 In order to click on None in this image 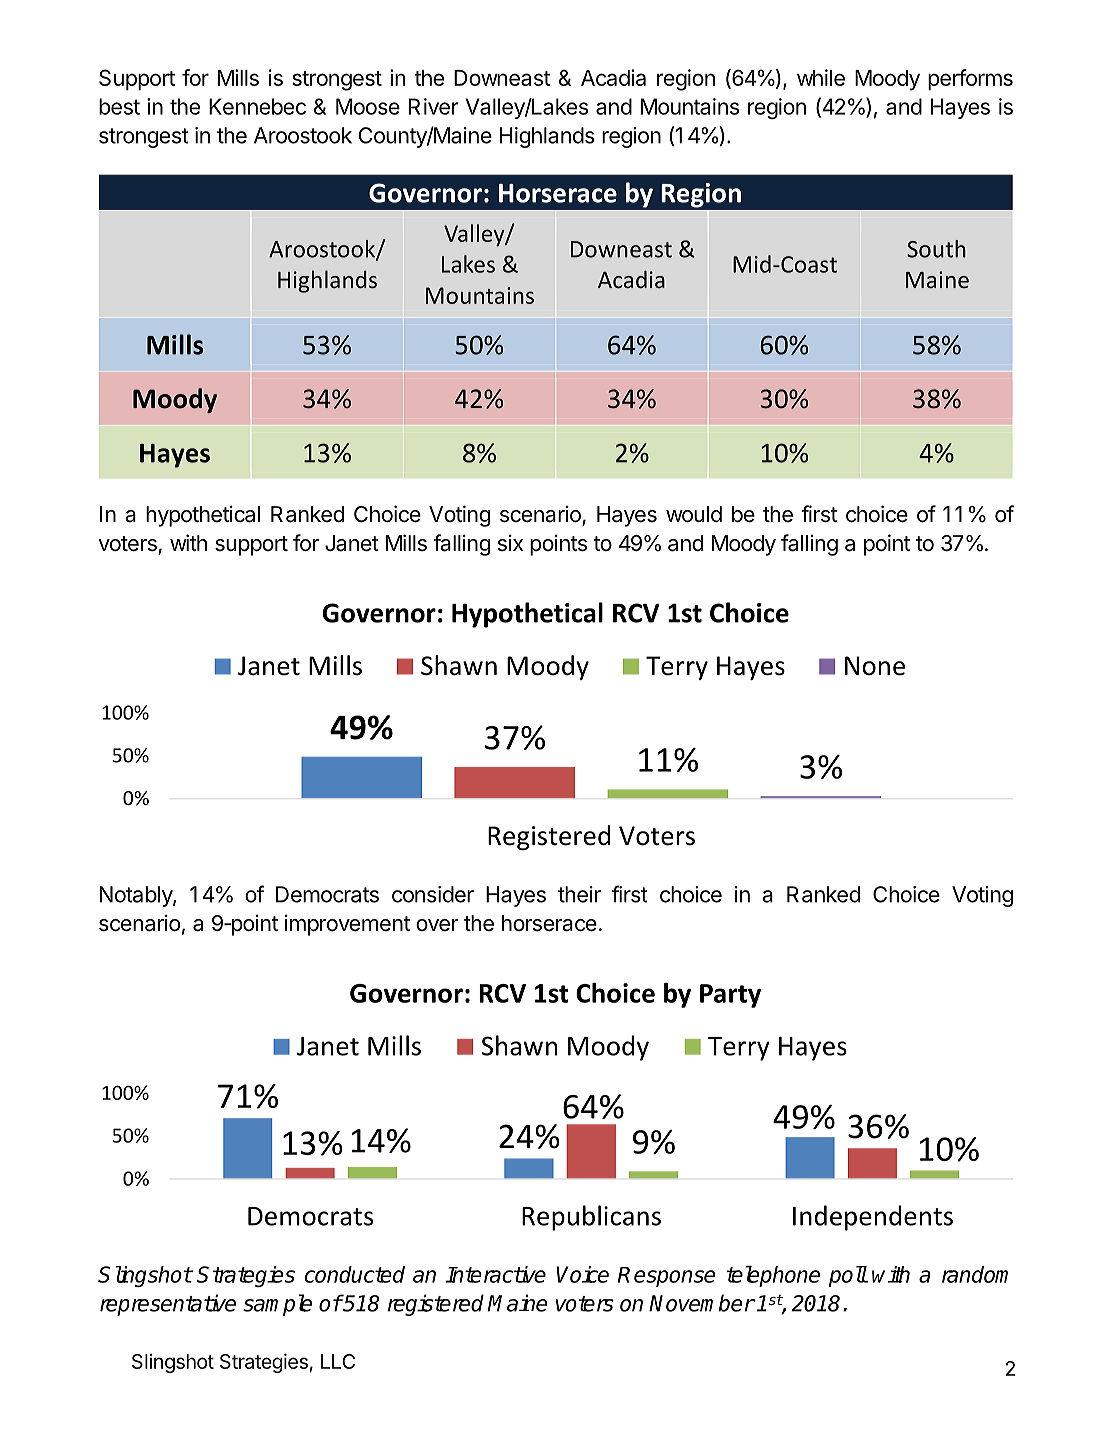, I will do `click(875, 666)`.
